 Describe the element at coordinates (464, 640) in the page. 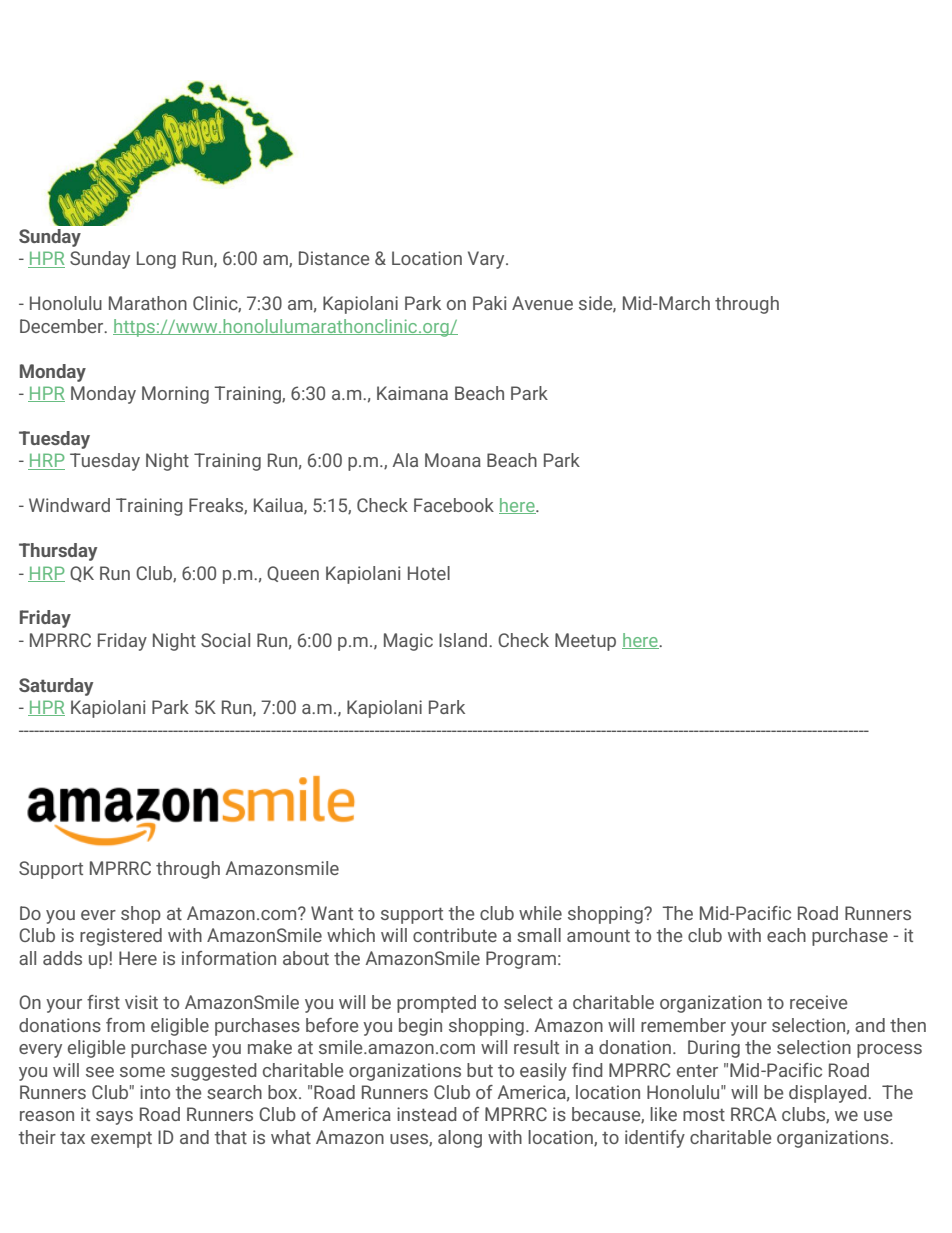

I see `Island` at that location.
